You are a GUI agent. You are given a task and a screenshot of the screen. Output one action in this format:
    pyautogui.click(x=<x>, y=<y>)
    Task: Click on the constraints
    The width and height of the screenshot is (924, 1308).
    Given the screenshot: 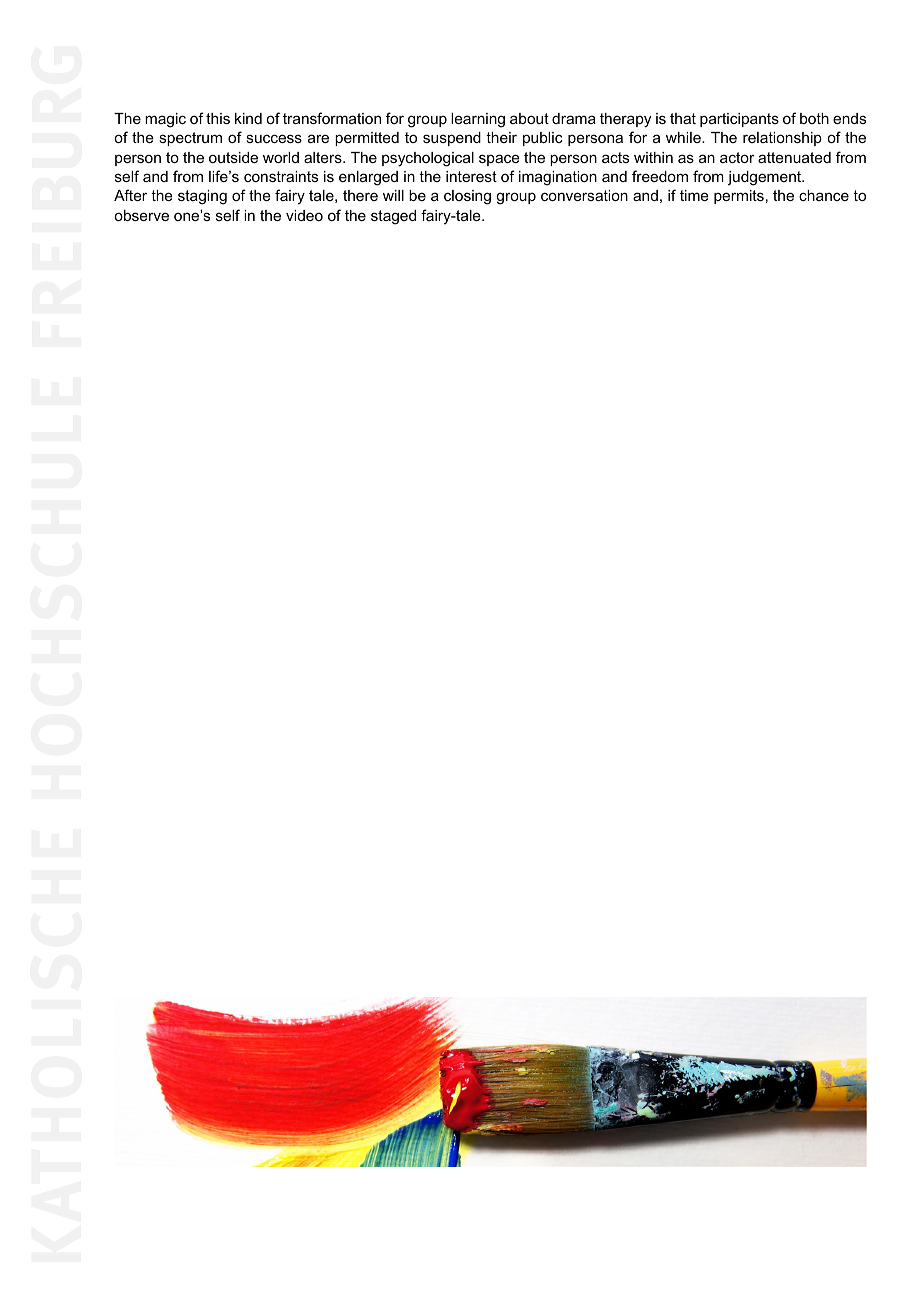 What is the action you would take?
    pyautogui.click(x=281, y=176)
